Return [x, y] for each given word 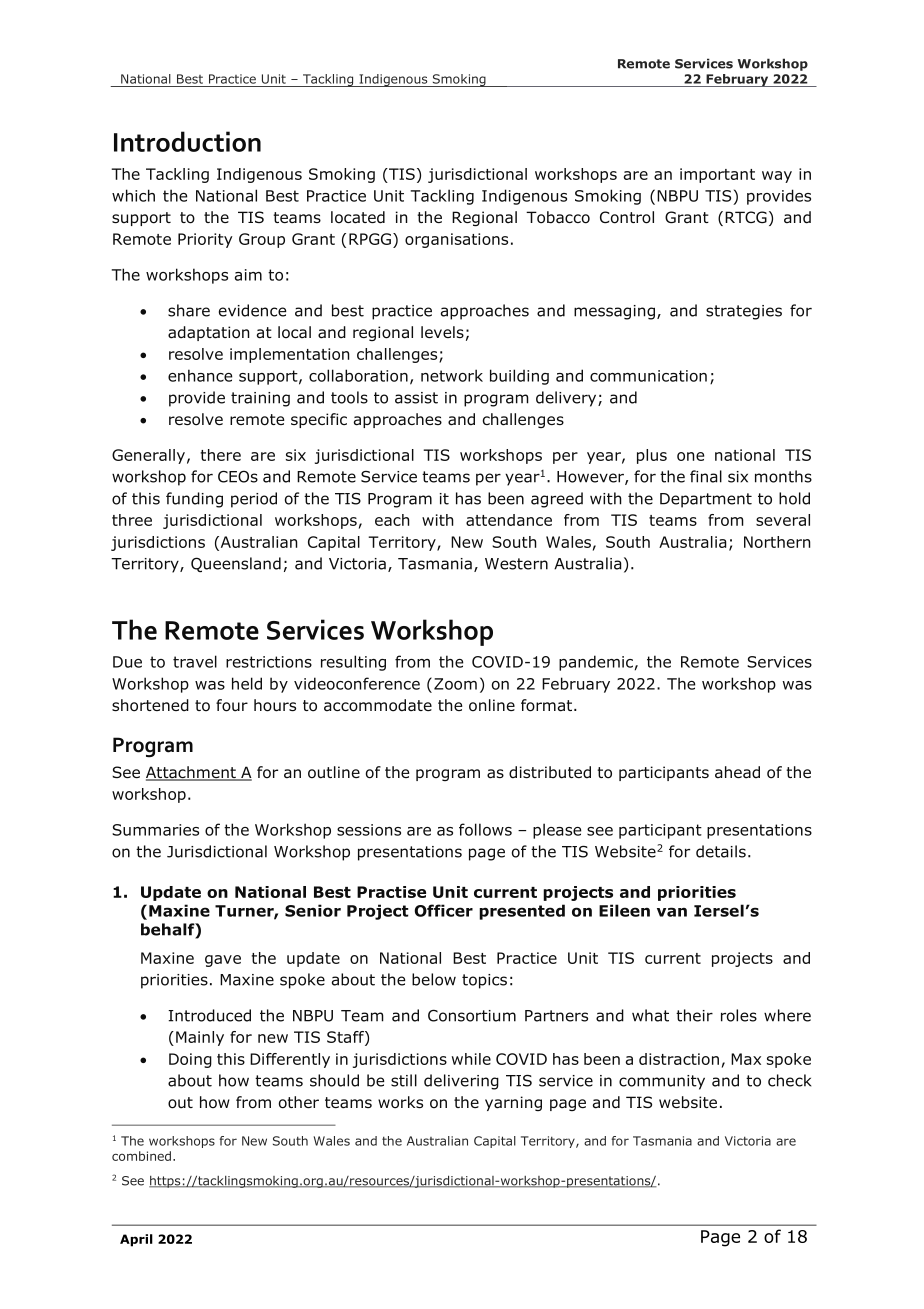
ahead [737, 772]
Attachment [192, 773]
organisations [456, 240]
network [452, 375]
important [717, 175]
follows [485, 829]
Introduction [187, 141]
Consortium [472, 1016]
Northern [777, 542]
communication [648, 376]
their [694, 1015]
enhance [200, 375]
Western [516, 564]
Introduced [209, 1015]
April [136, 1240]
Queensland [236, 565]
